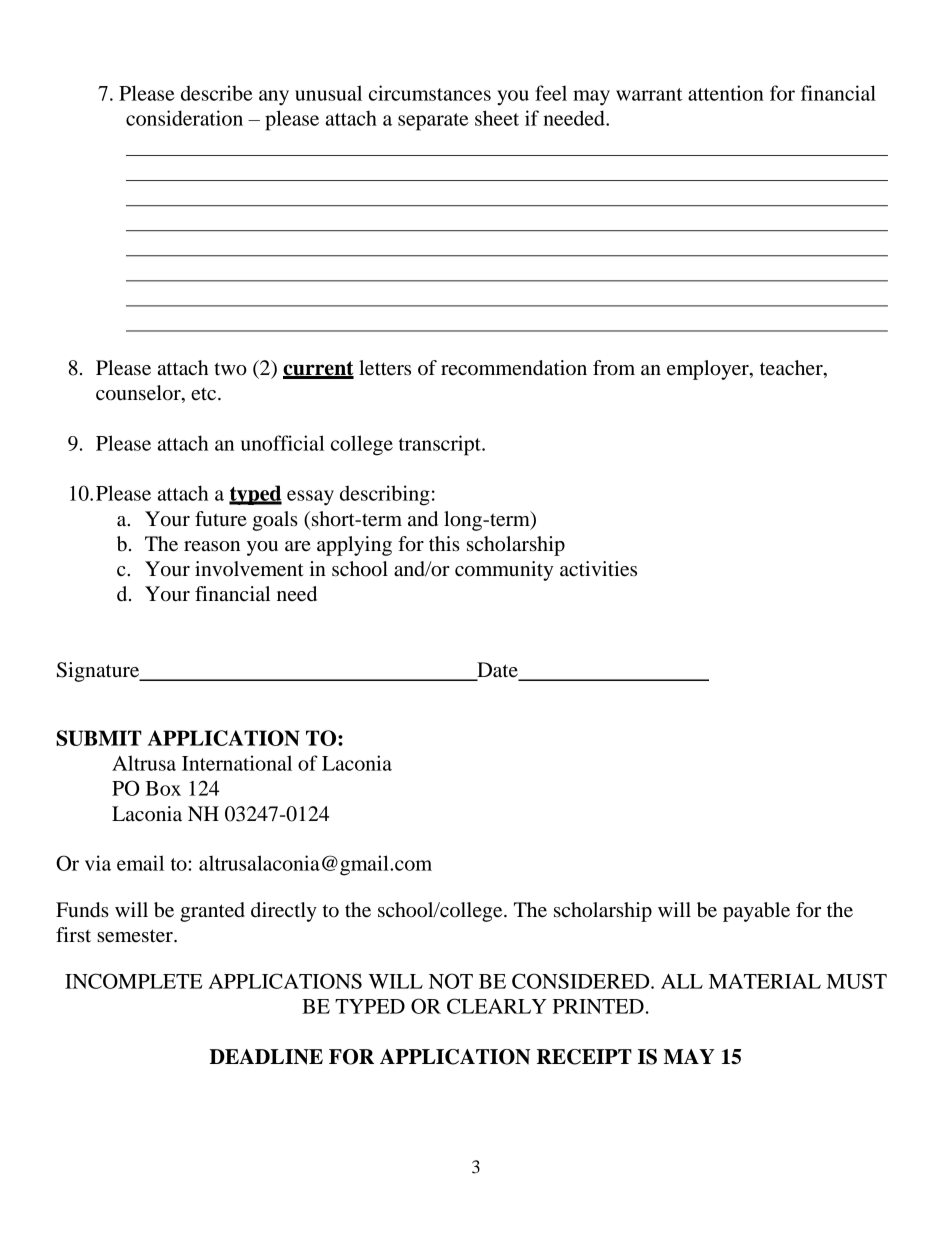 This image has height=1233, width=952. What do you see at coordinates (598, 569) in the image?
I see `activities` at bounding box center [598, 569].
